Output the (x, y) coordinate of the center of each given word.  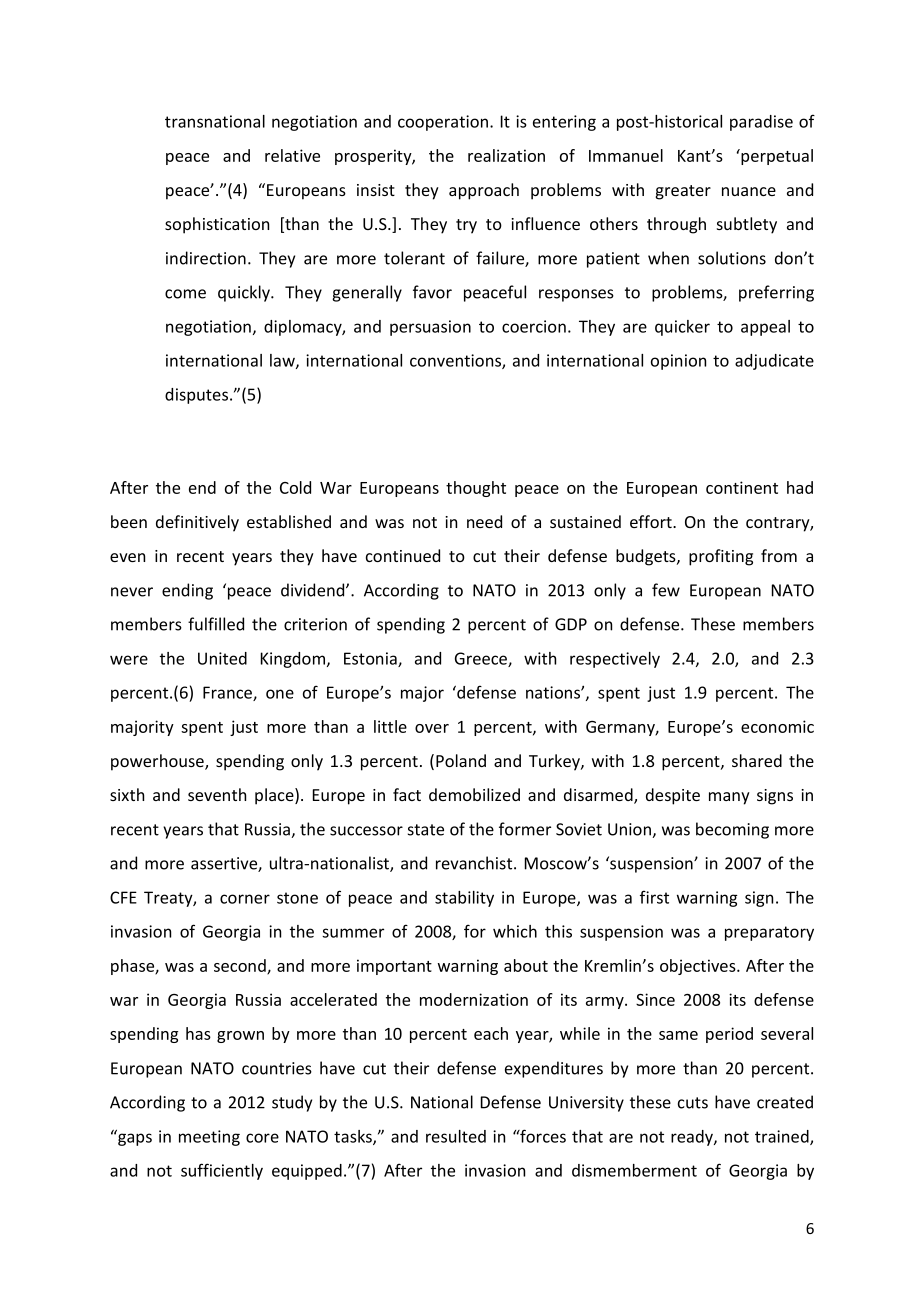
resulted (456, 1136)
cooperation (443, 123)
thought (476, 489)
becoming (732, 830)
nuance (749, 191)
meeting (209, 1138)
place (275, 796)
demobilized (474, 794)
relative (292, 155)
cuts (693, 1103)
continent (742, 487)
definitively (197, 523)
